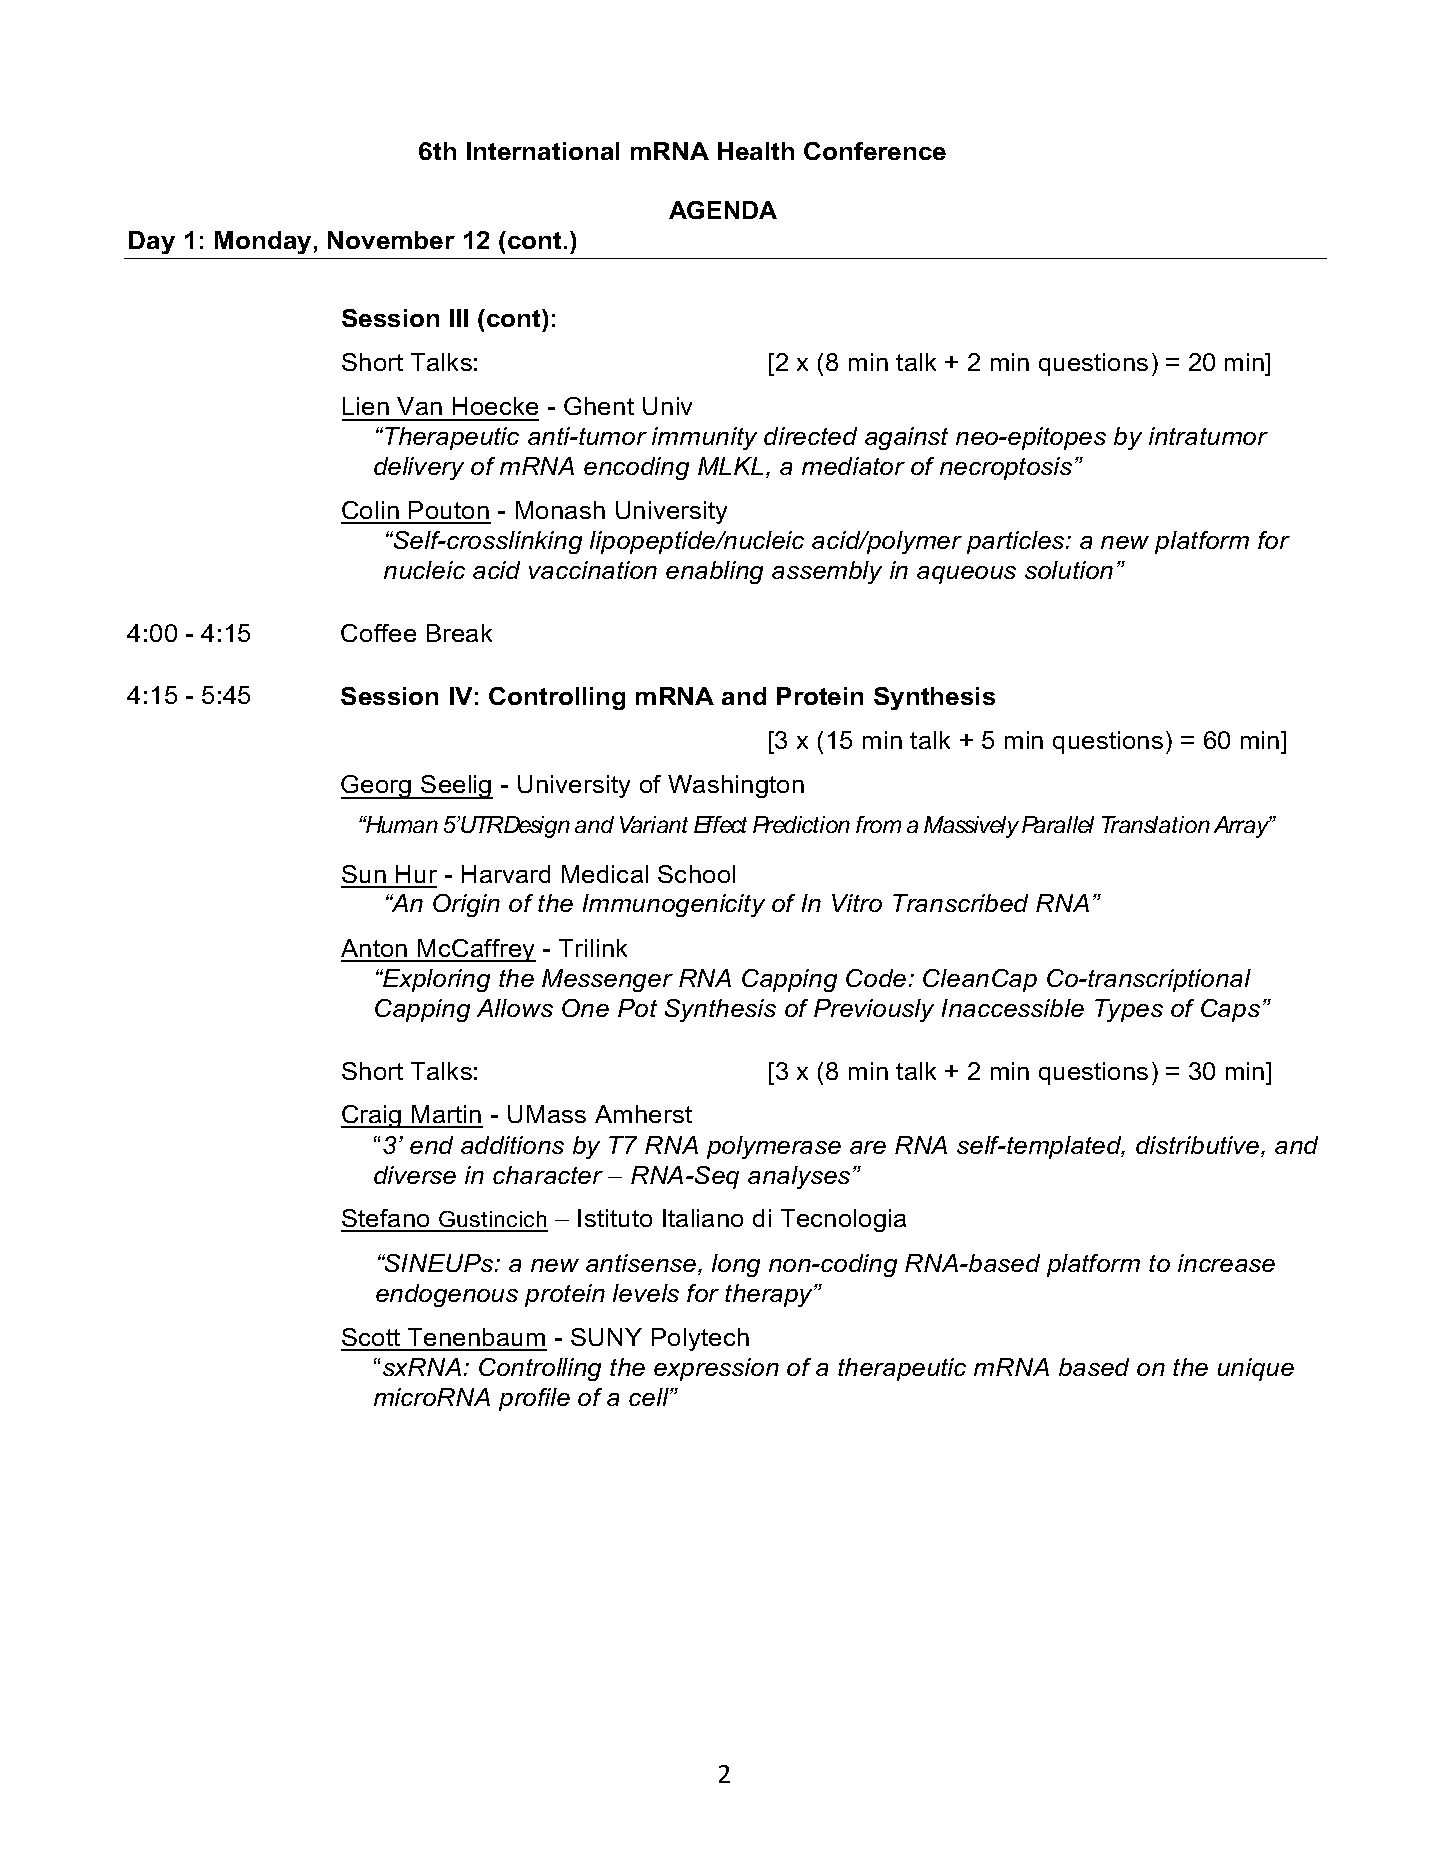 The height and width of the screenshot is (1876, 1450). Describe the element at coordinates (543, 151) in the screenshot. I see `International` at that location.
